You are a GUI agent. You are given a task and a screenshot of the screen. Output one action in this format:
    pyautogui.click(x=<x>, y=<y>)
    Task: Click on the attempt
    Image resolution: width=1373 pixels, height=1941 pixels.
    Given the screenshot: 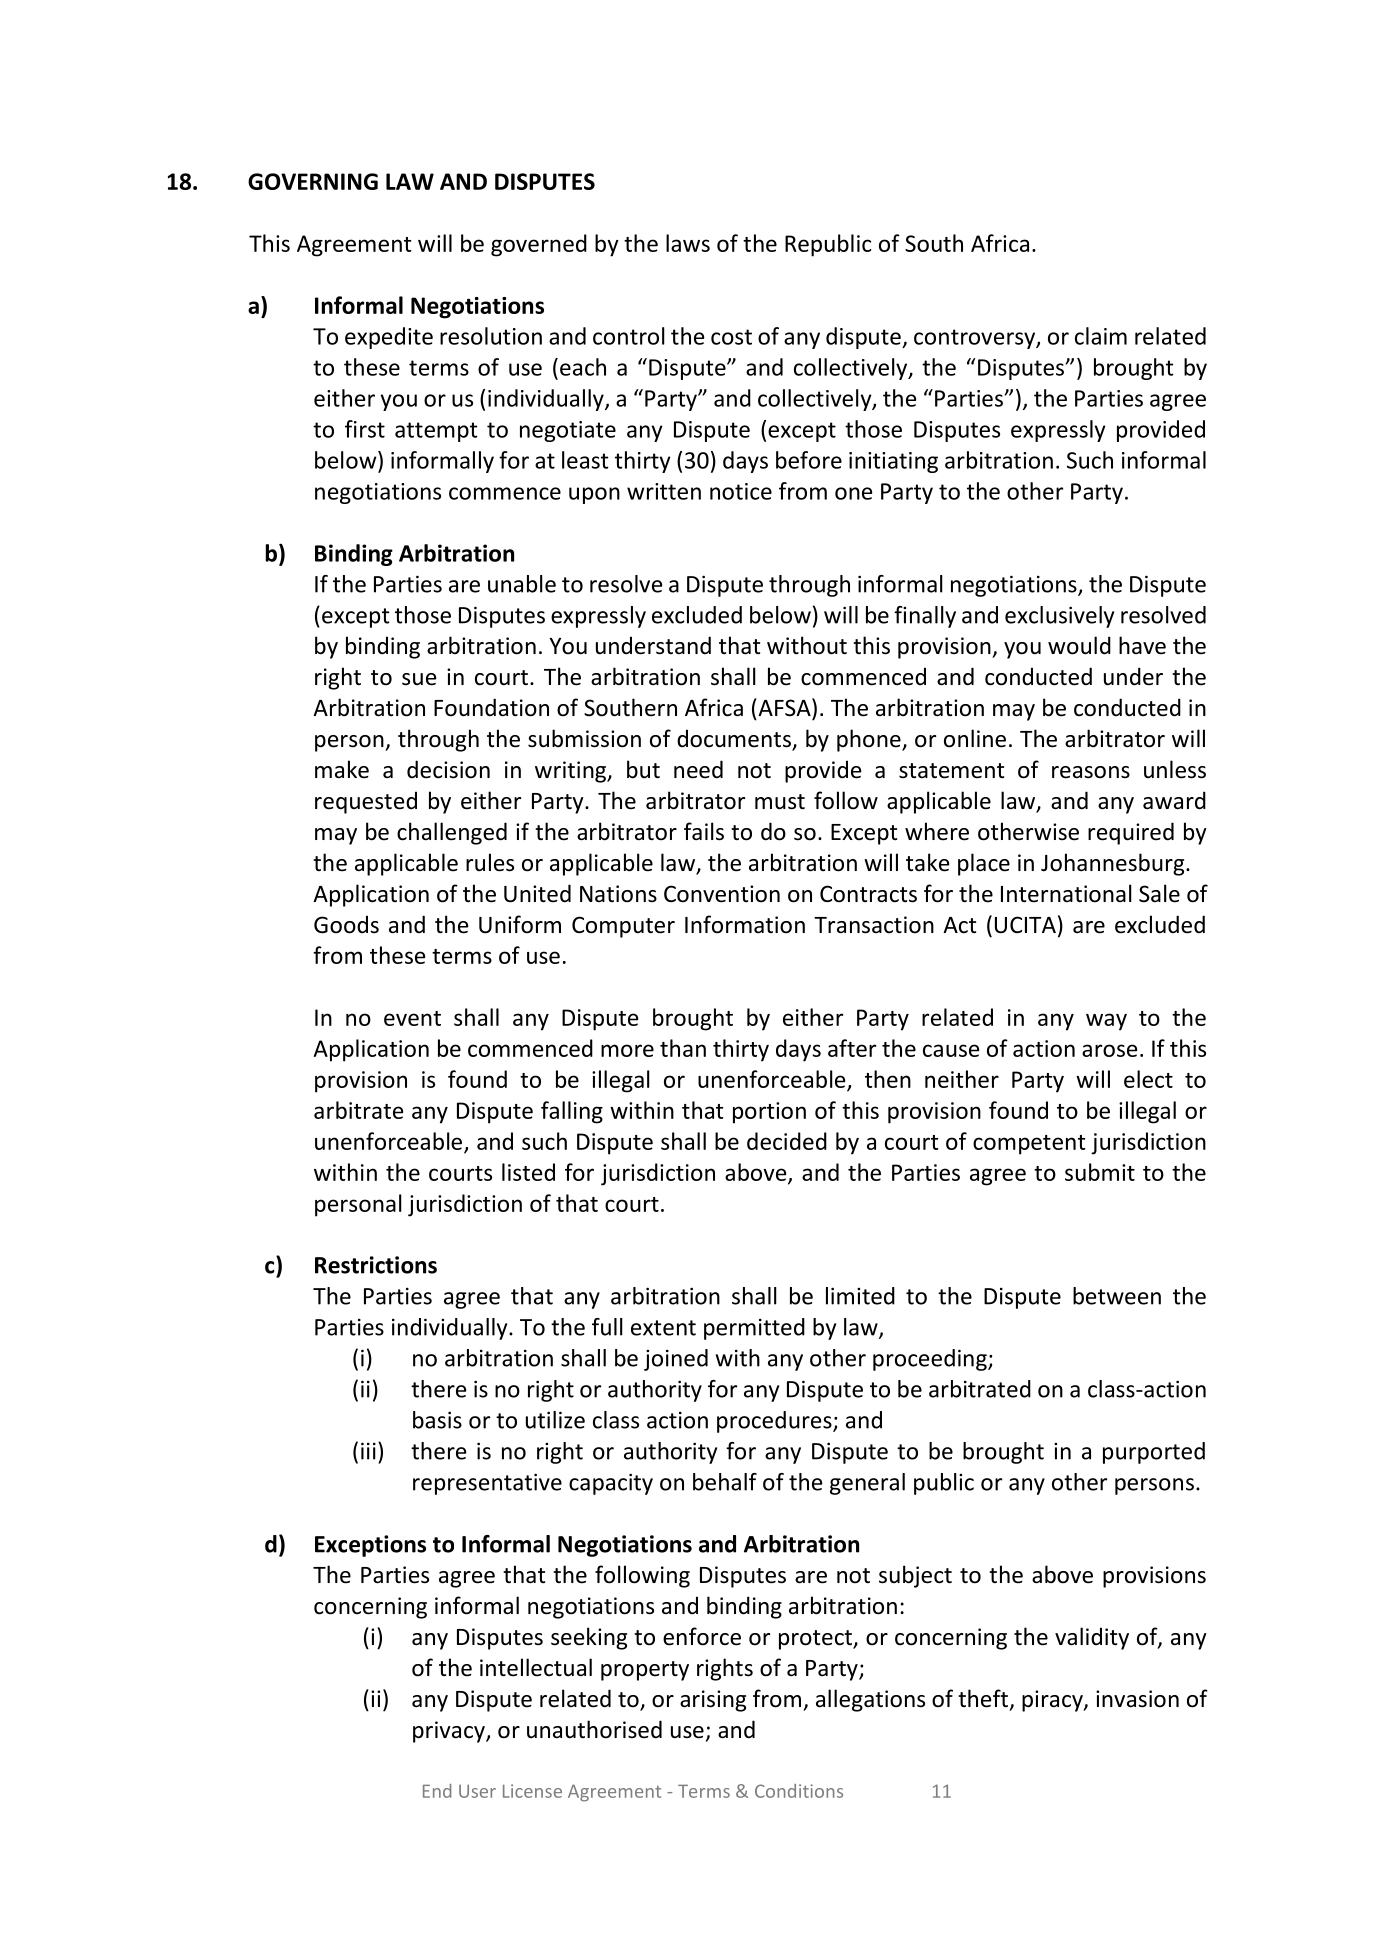 What is the action you would take?
    pyautogui.click(x=436, y=432)
